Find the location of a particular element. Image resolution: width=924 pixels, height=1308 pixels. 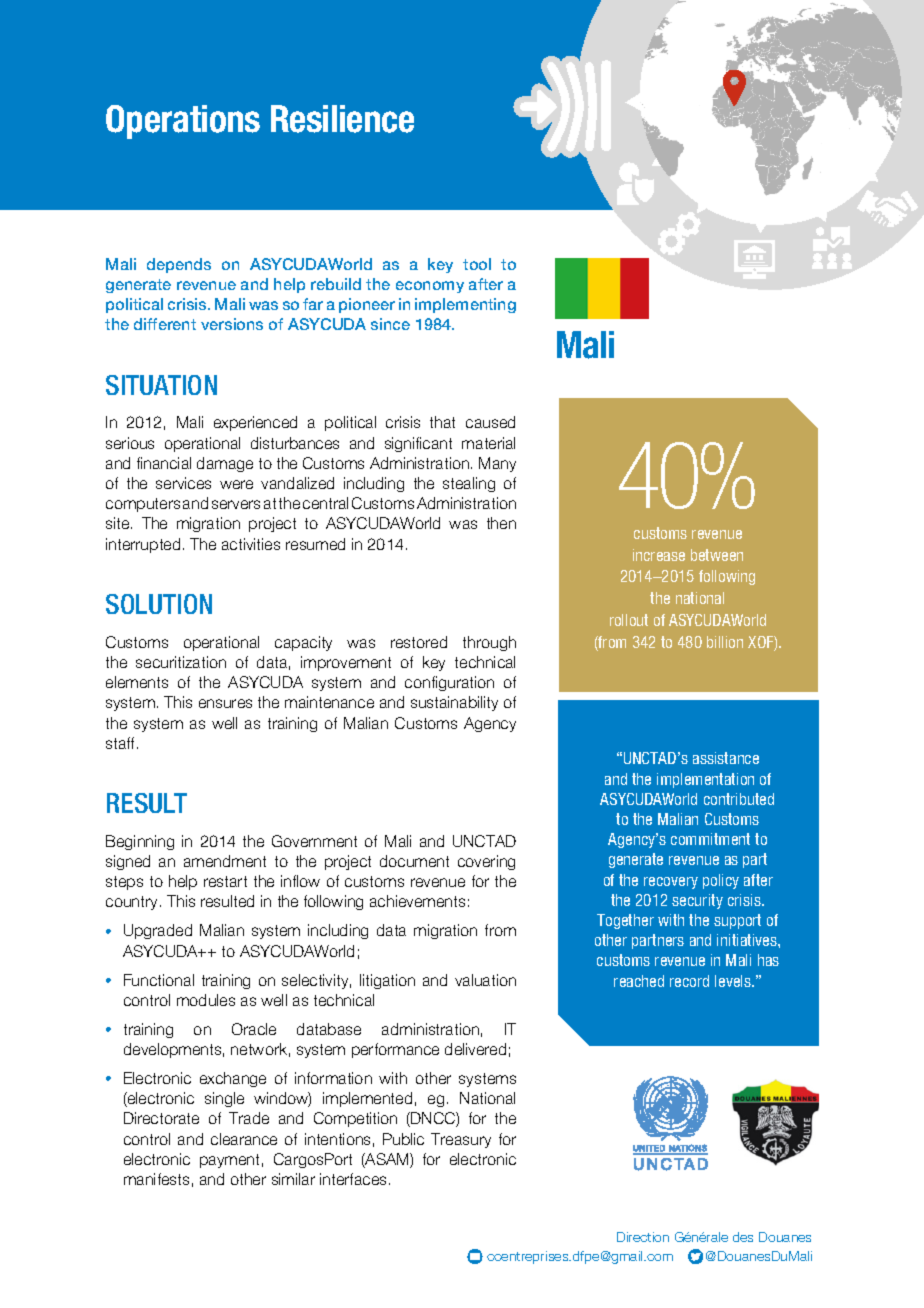

tool is located at coordinates (477, 264).
